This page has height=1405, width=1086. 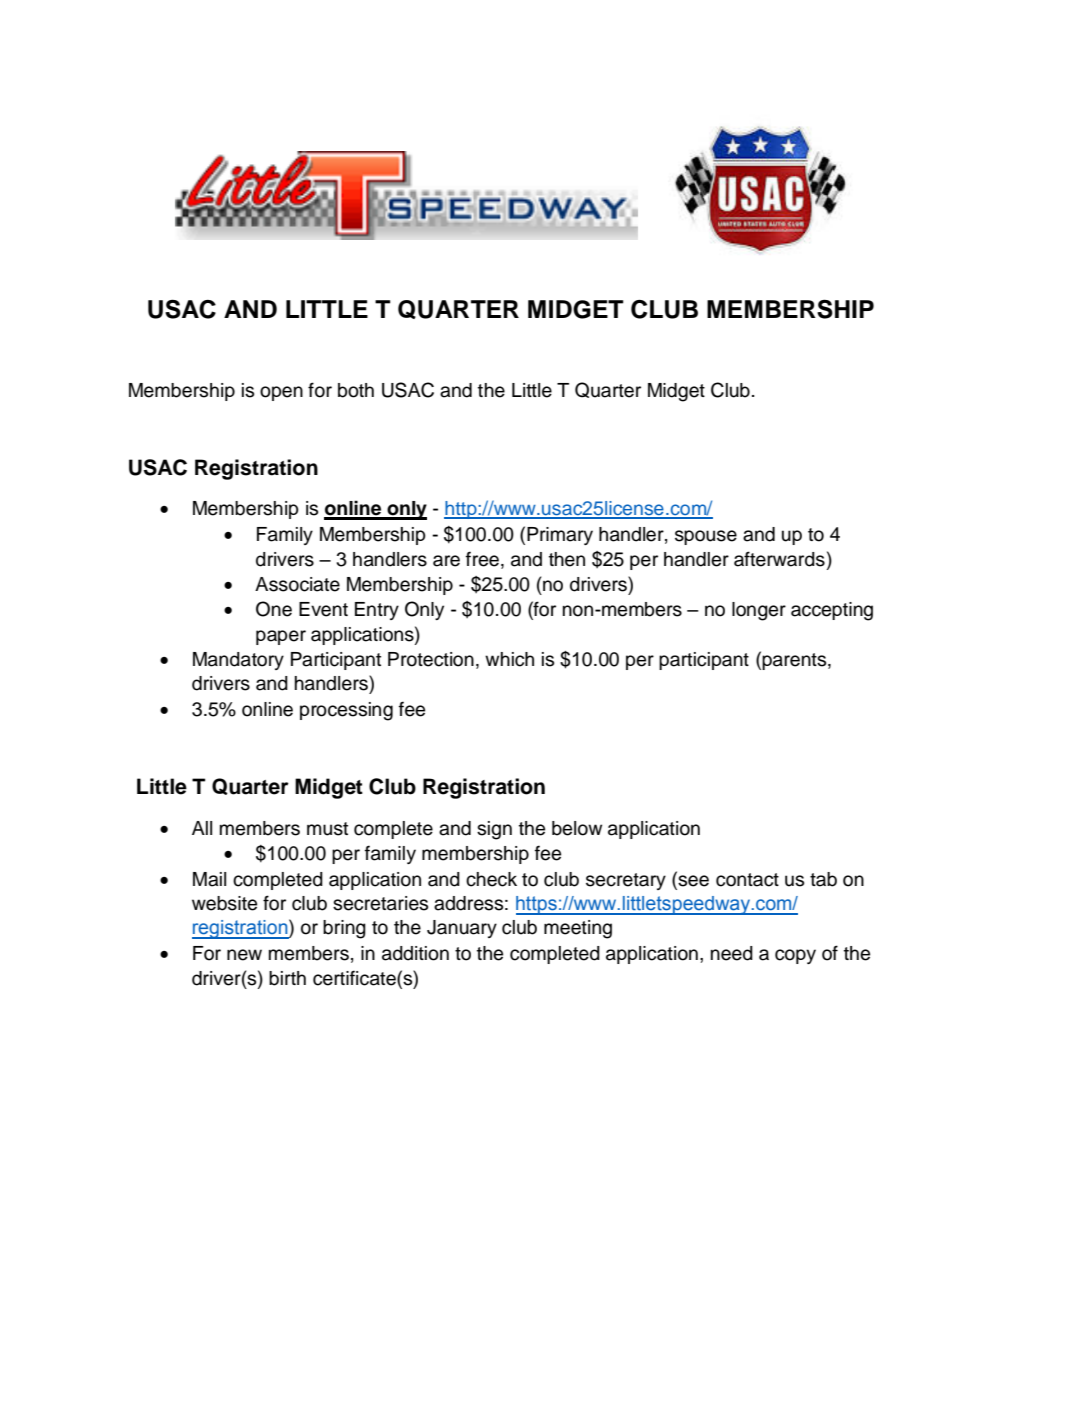 What do you see at coordinates (759, 611) in the page?
I see `longer` at bounding box center [759, 611].
